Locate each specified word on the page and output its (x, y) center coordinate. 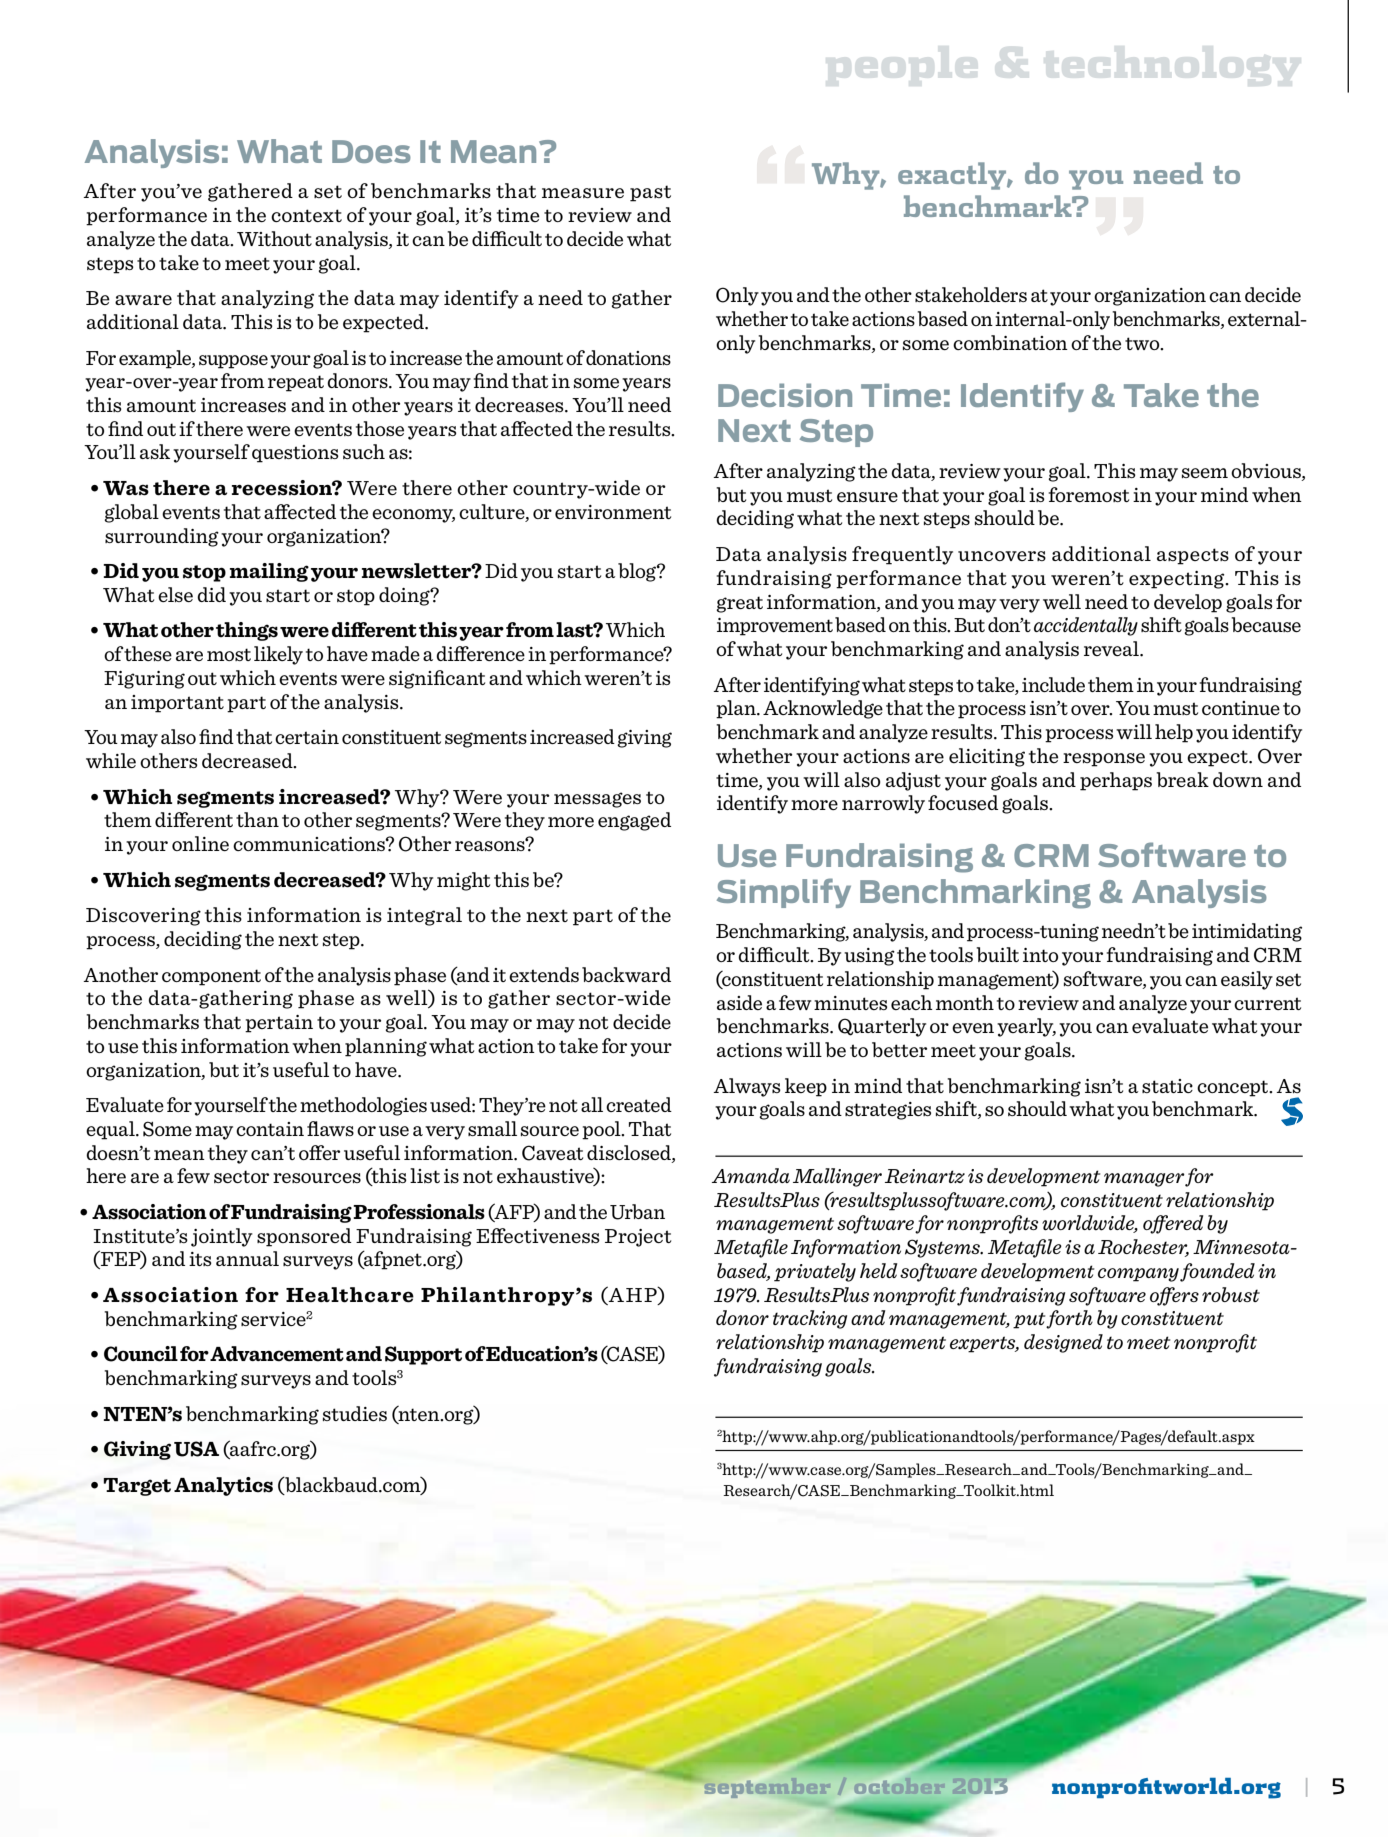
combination (1010, 342)
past (650, 193)
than (257, 819)
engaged (634, 821)
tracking (810, 1319)
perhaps (1116, 781)
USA (196, 1449)
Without (274, 238)
